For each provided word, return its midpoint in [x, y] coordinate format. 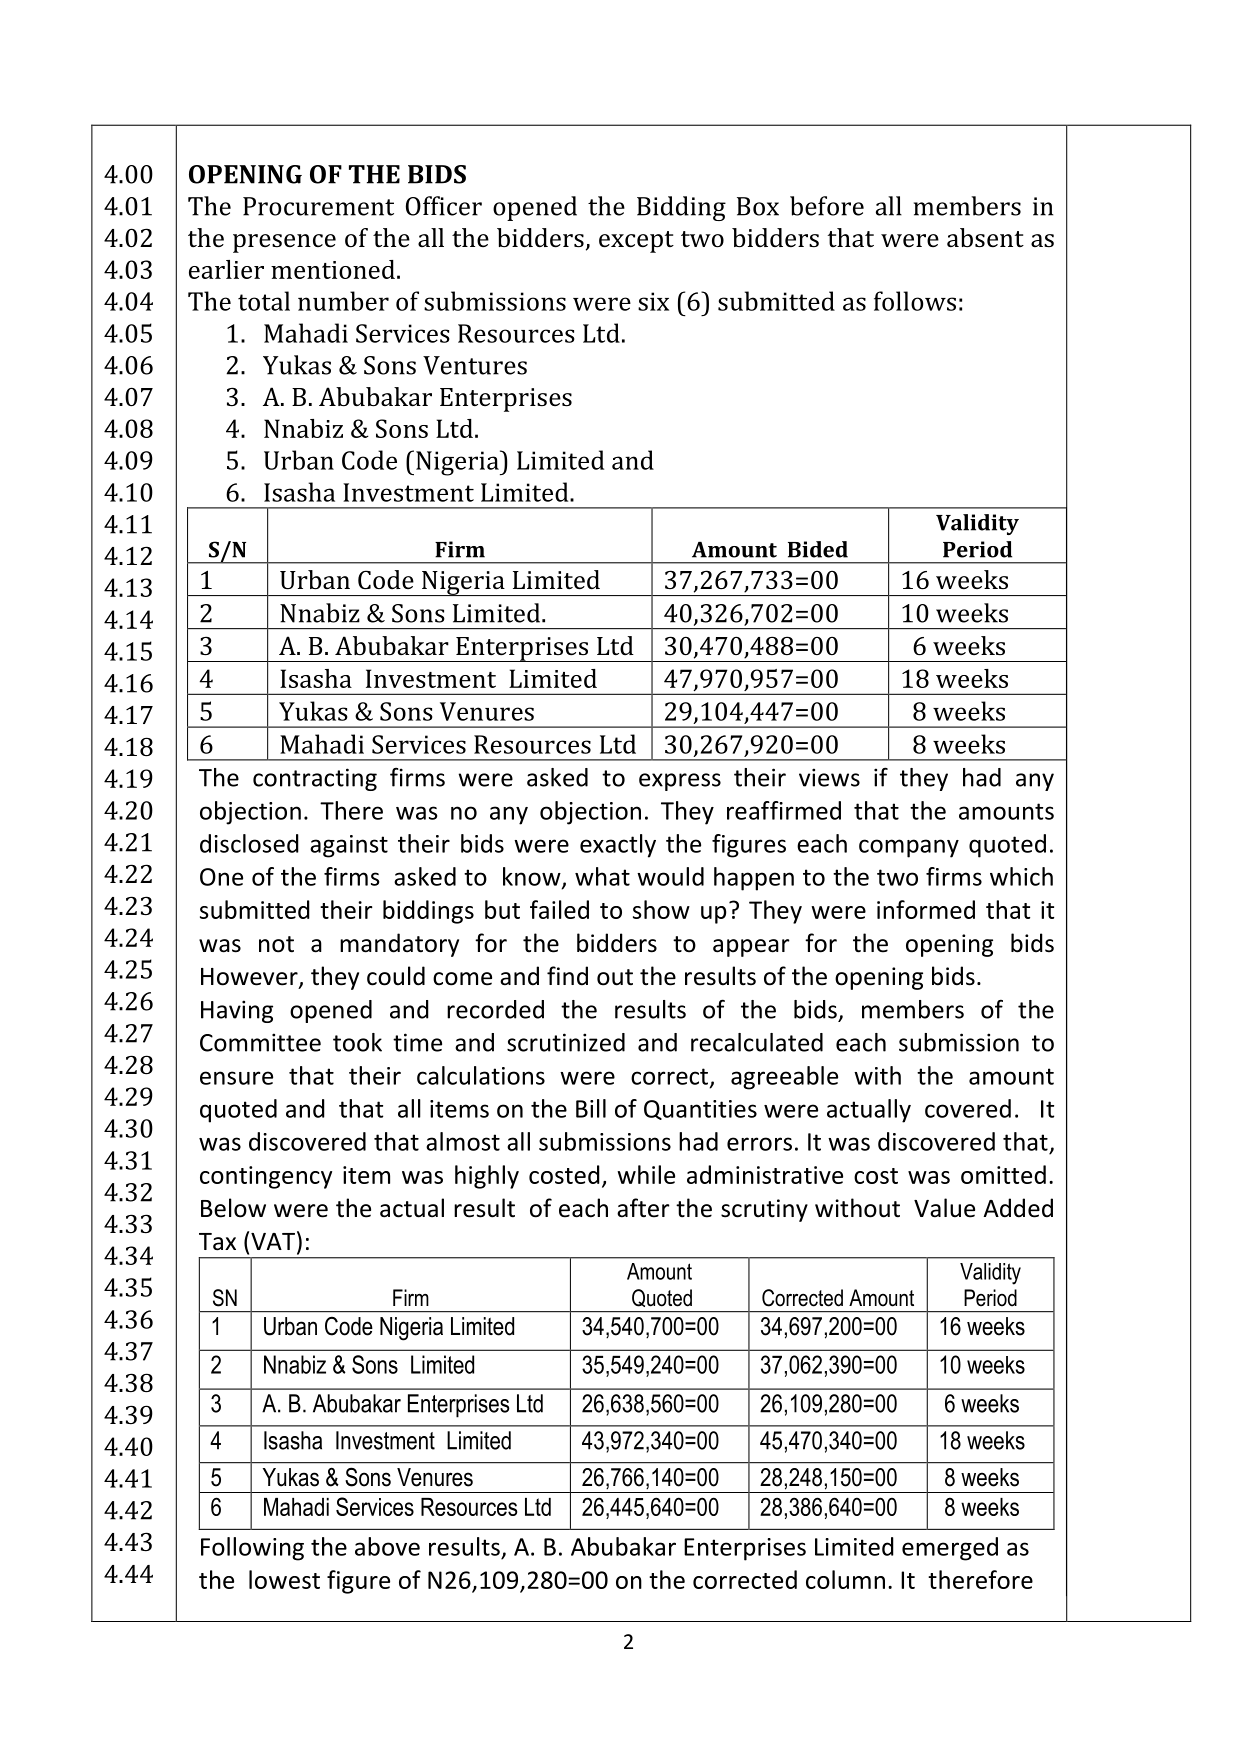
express [680, 782]
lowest [284, 1579]
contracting [315, 779]
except [636, 242]
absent [985, 238]
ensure [236, 1078]
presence [284, 243]
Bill [591, 1108]
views [829, 777]
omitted [1003, 1174]
